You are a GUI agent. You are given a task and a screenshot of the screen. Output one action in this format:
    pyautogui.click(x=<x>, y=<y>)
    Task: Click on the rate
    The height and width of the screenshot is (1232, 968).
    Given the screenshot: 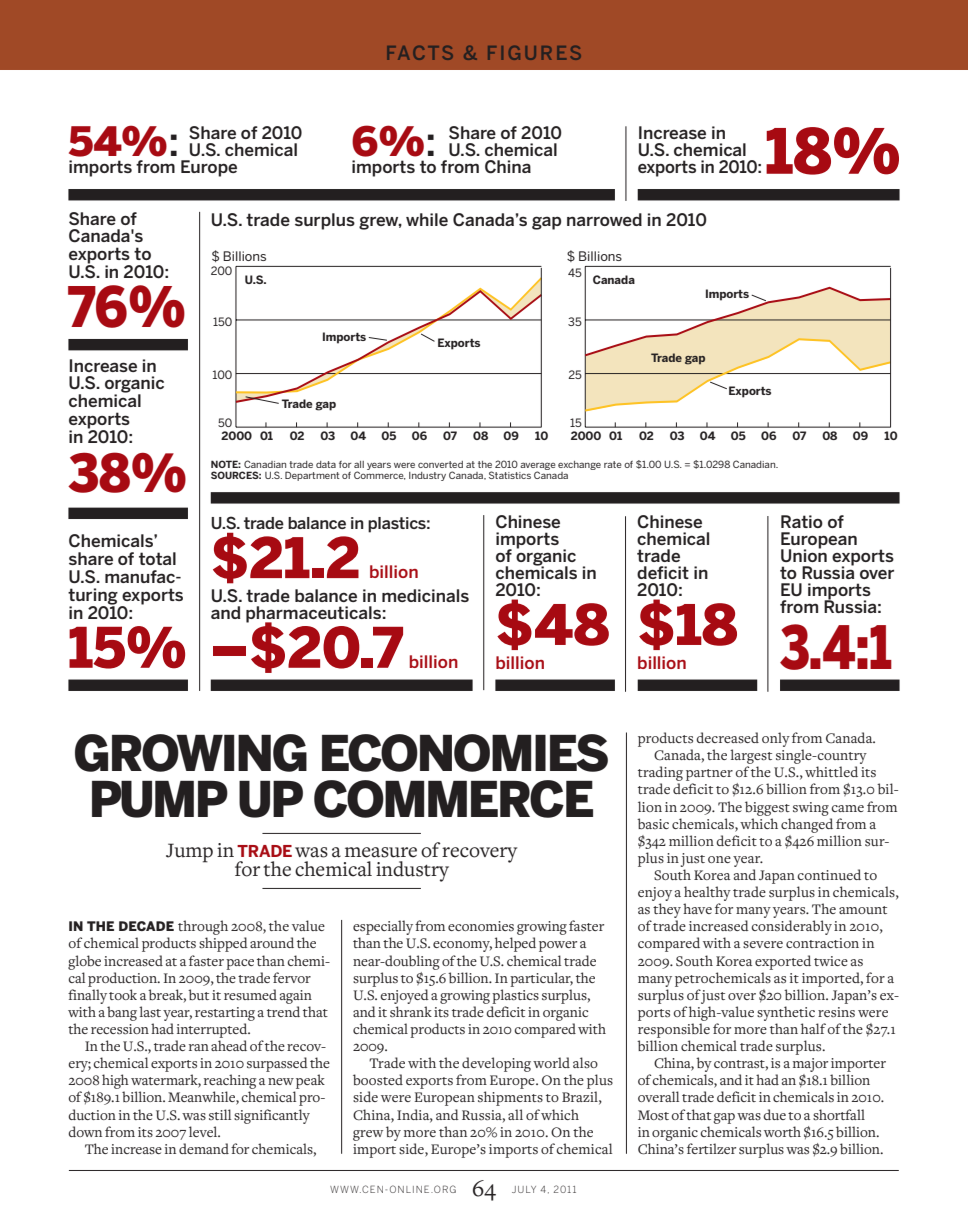 What is the action you would take?
    pyautogui.click(x=613, y=464)
